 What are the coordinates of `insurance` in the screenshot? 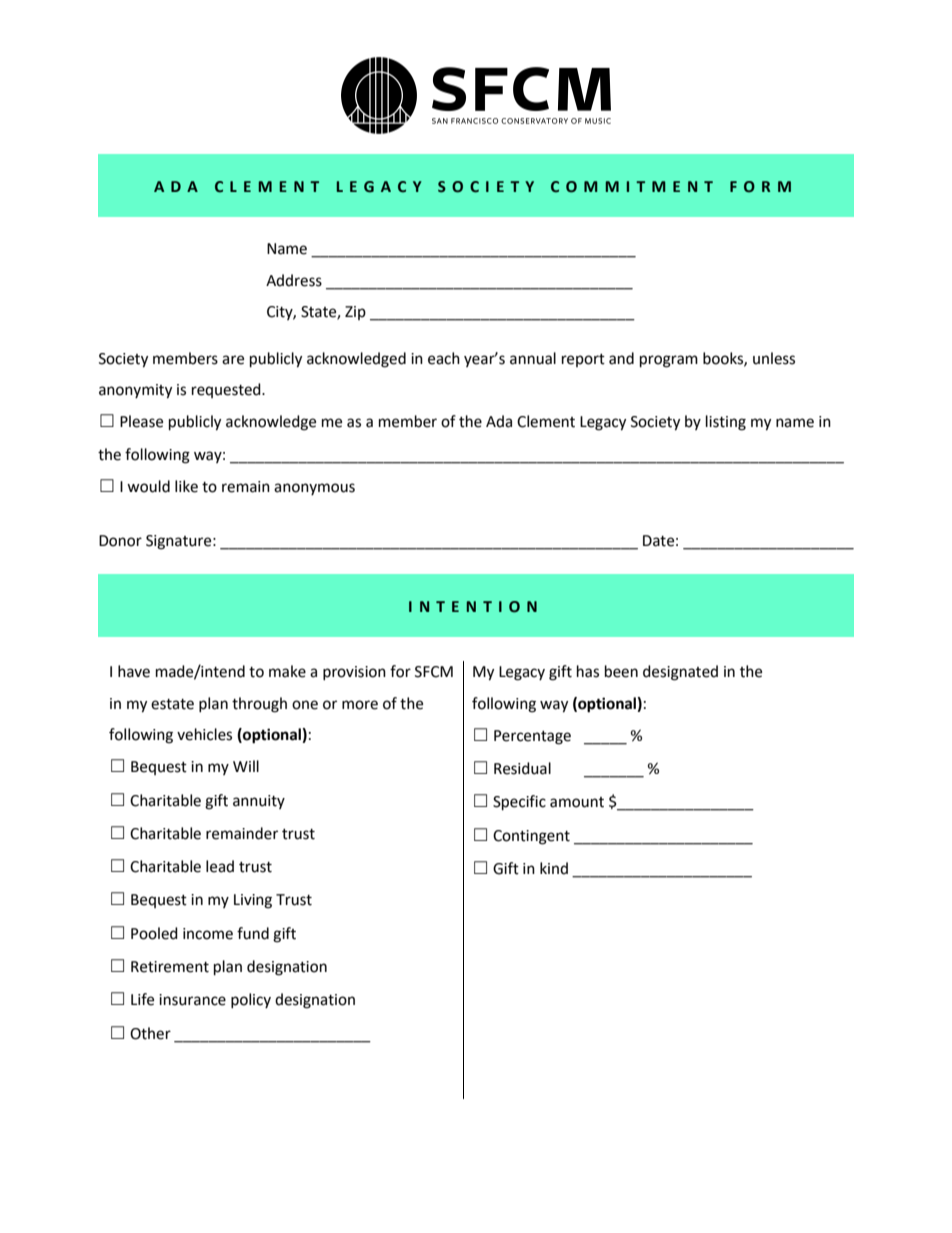 It's located at (192, 1000).
